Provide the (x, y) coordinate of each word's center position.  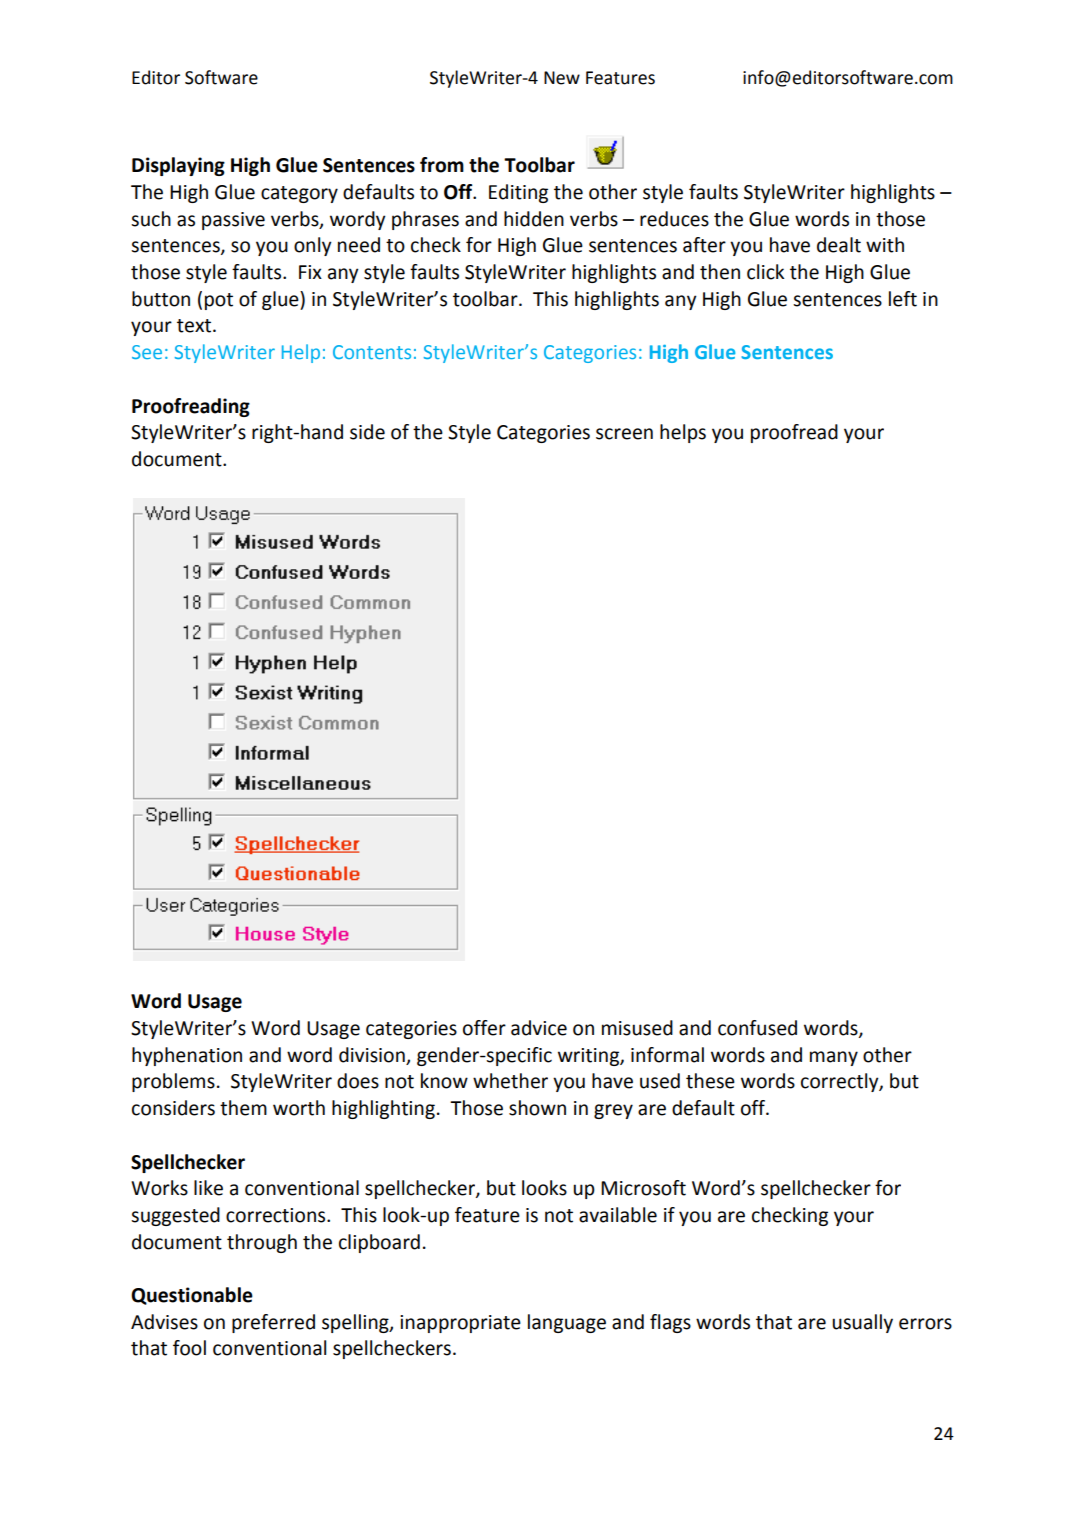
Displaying (178, 166)
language (567, 1323)
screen (624, 434)
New (562, 78)
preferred (273, 1323)
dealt (839, 245)
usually (862, 1323)
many (834, 1058)
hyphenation (187, 1056)
